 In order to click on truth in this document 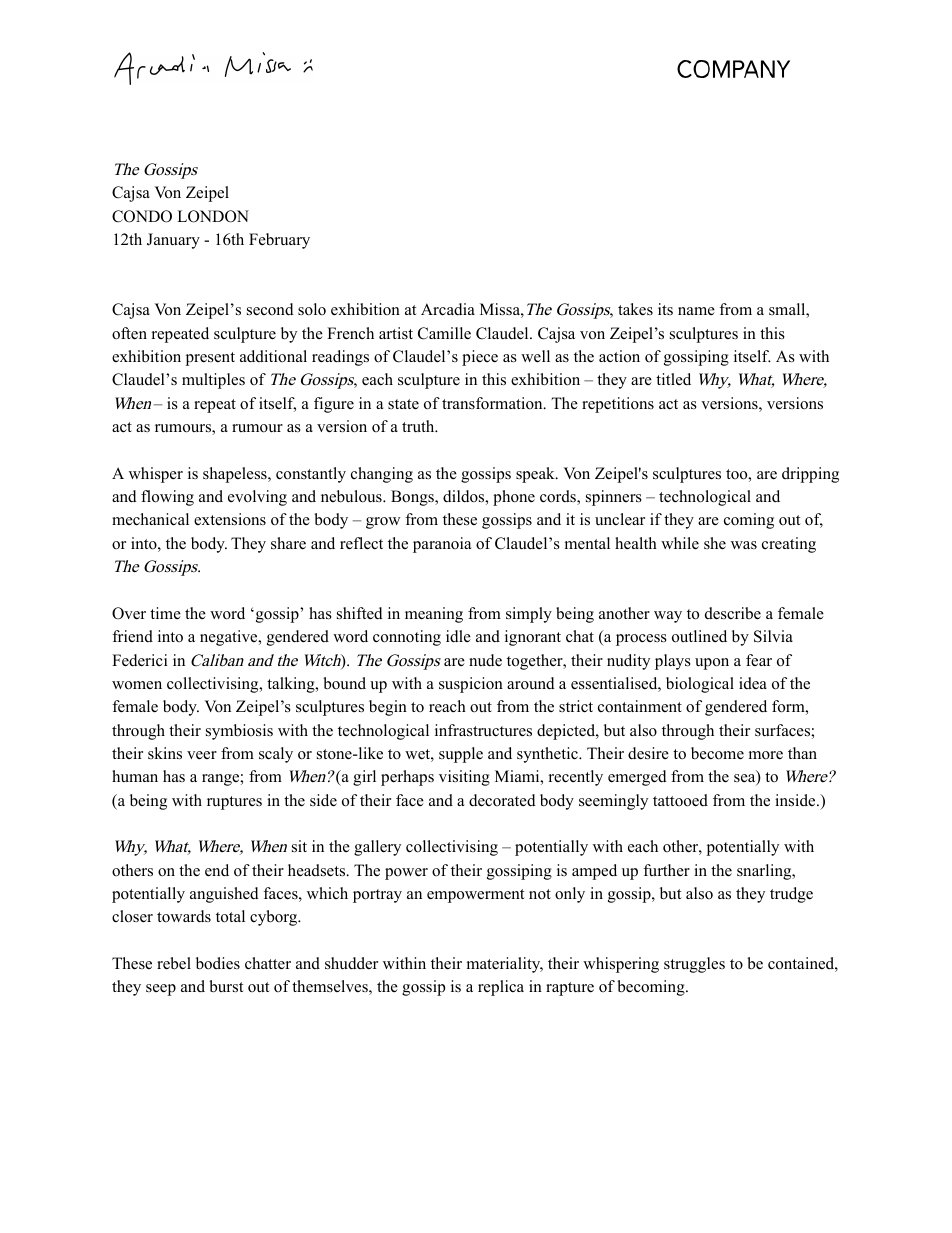, I will do `click(419, 426)`.
